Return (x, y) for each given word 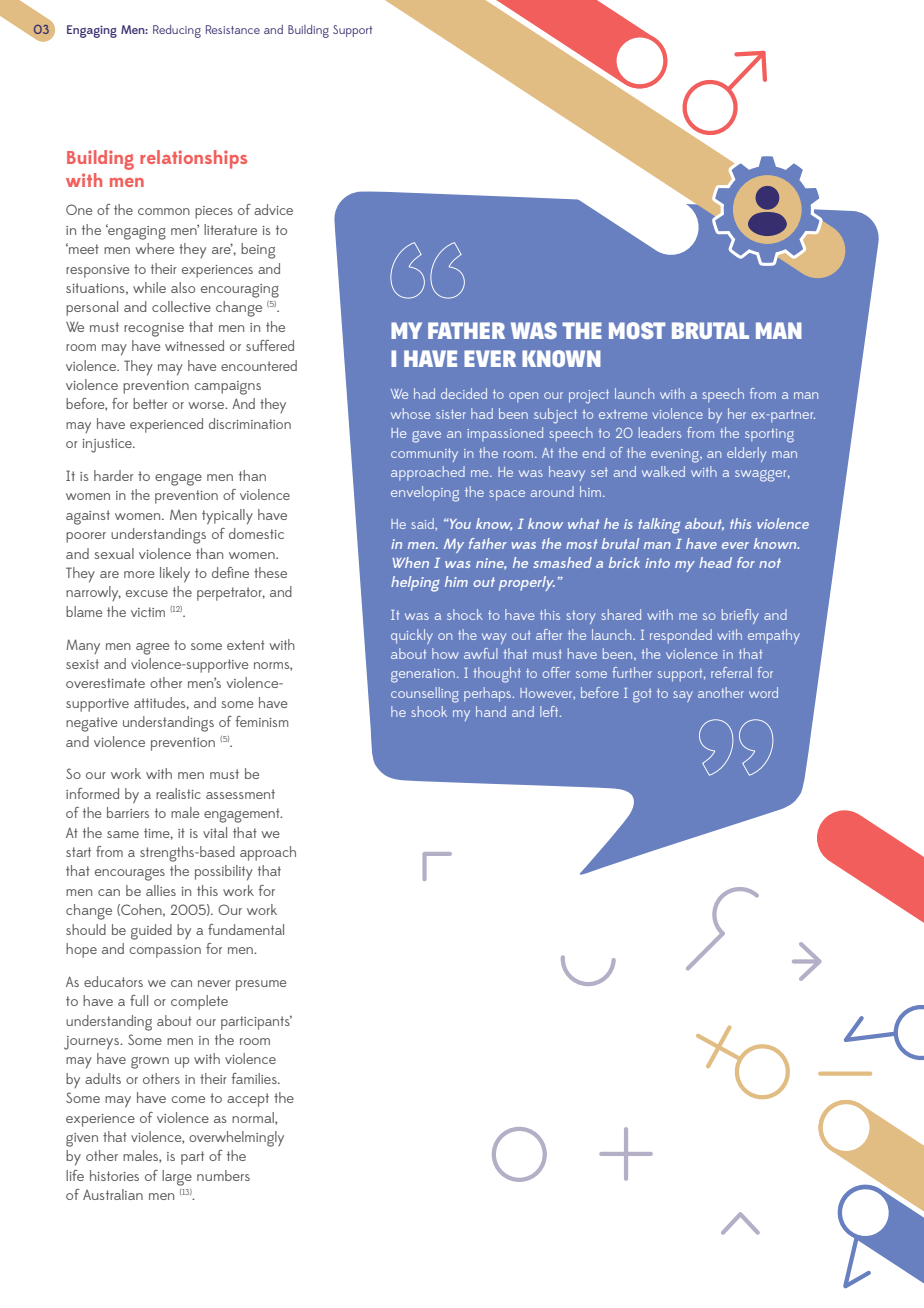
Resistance (233, 29)
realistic (178, 793)
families (255, 1078)
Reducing (177, 31)
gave (426, 437)
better (150, 403)
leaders (660, 432)
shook (429, 711)
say (683, 696)
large (177, 1178)
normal (254, 1118)
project (589, 396)
